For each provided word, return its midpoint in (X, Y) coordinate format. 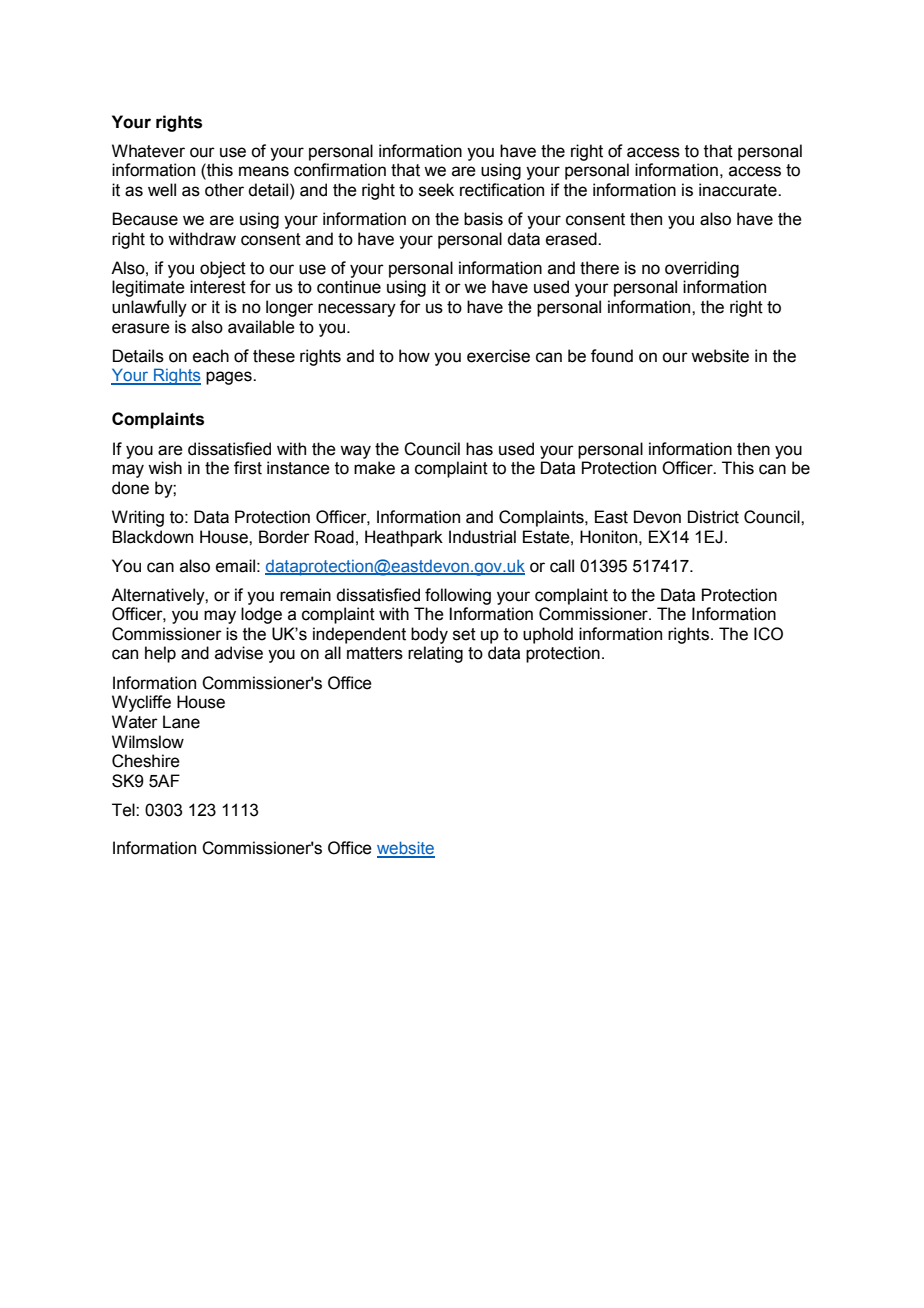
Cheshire (146, 761)
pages (230, 378)
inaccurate (739, 190)
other (224, 190)
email (235, 566)
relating (435, 654)
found (612, 356)
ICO (768, 634)
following (458, 596)
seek (436, 190)
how (414, 356)
